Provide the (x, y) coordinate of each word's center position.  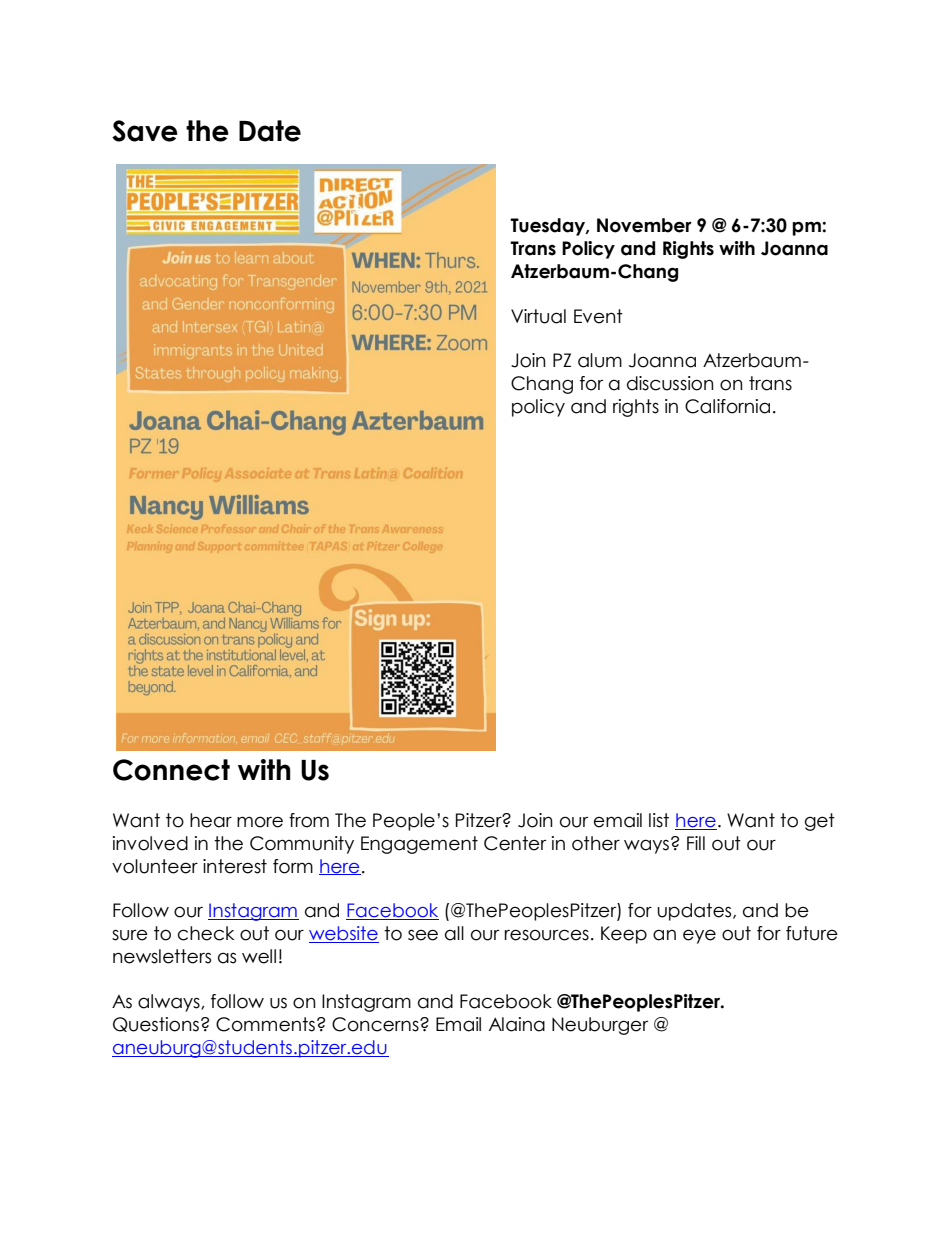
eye (699, 936)
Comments (265, 1024)
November (644, 225)
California (727, 406)
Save (145, 131)
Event (598, 316)
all (454, 933)
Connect (171, 770)
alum (600, 360)
